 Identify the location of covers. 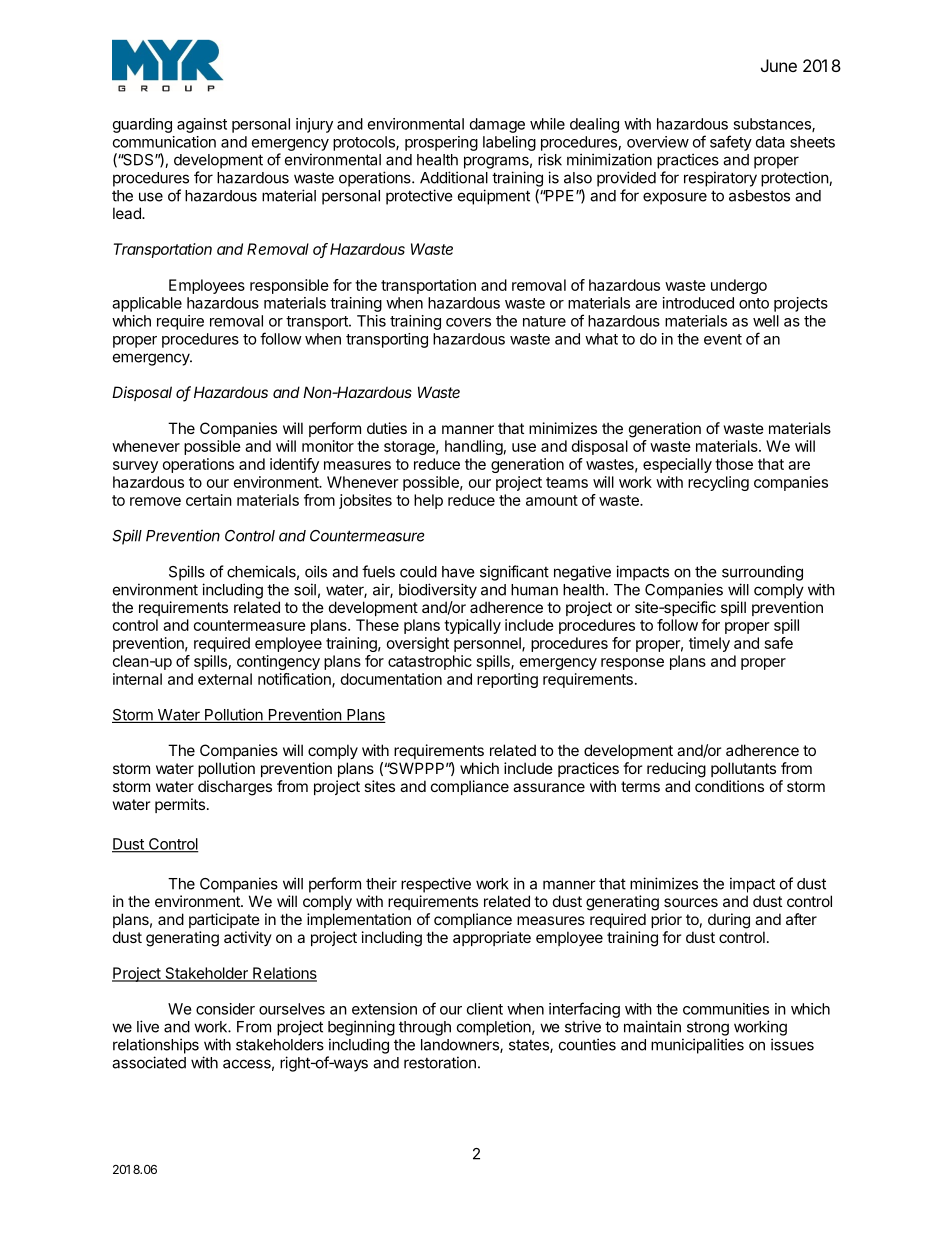
(468, 322).
